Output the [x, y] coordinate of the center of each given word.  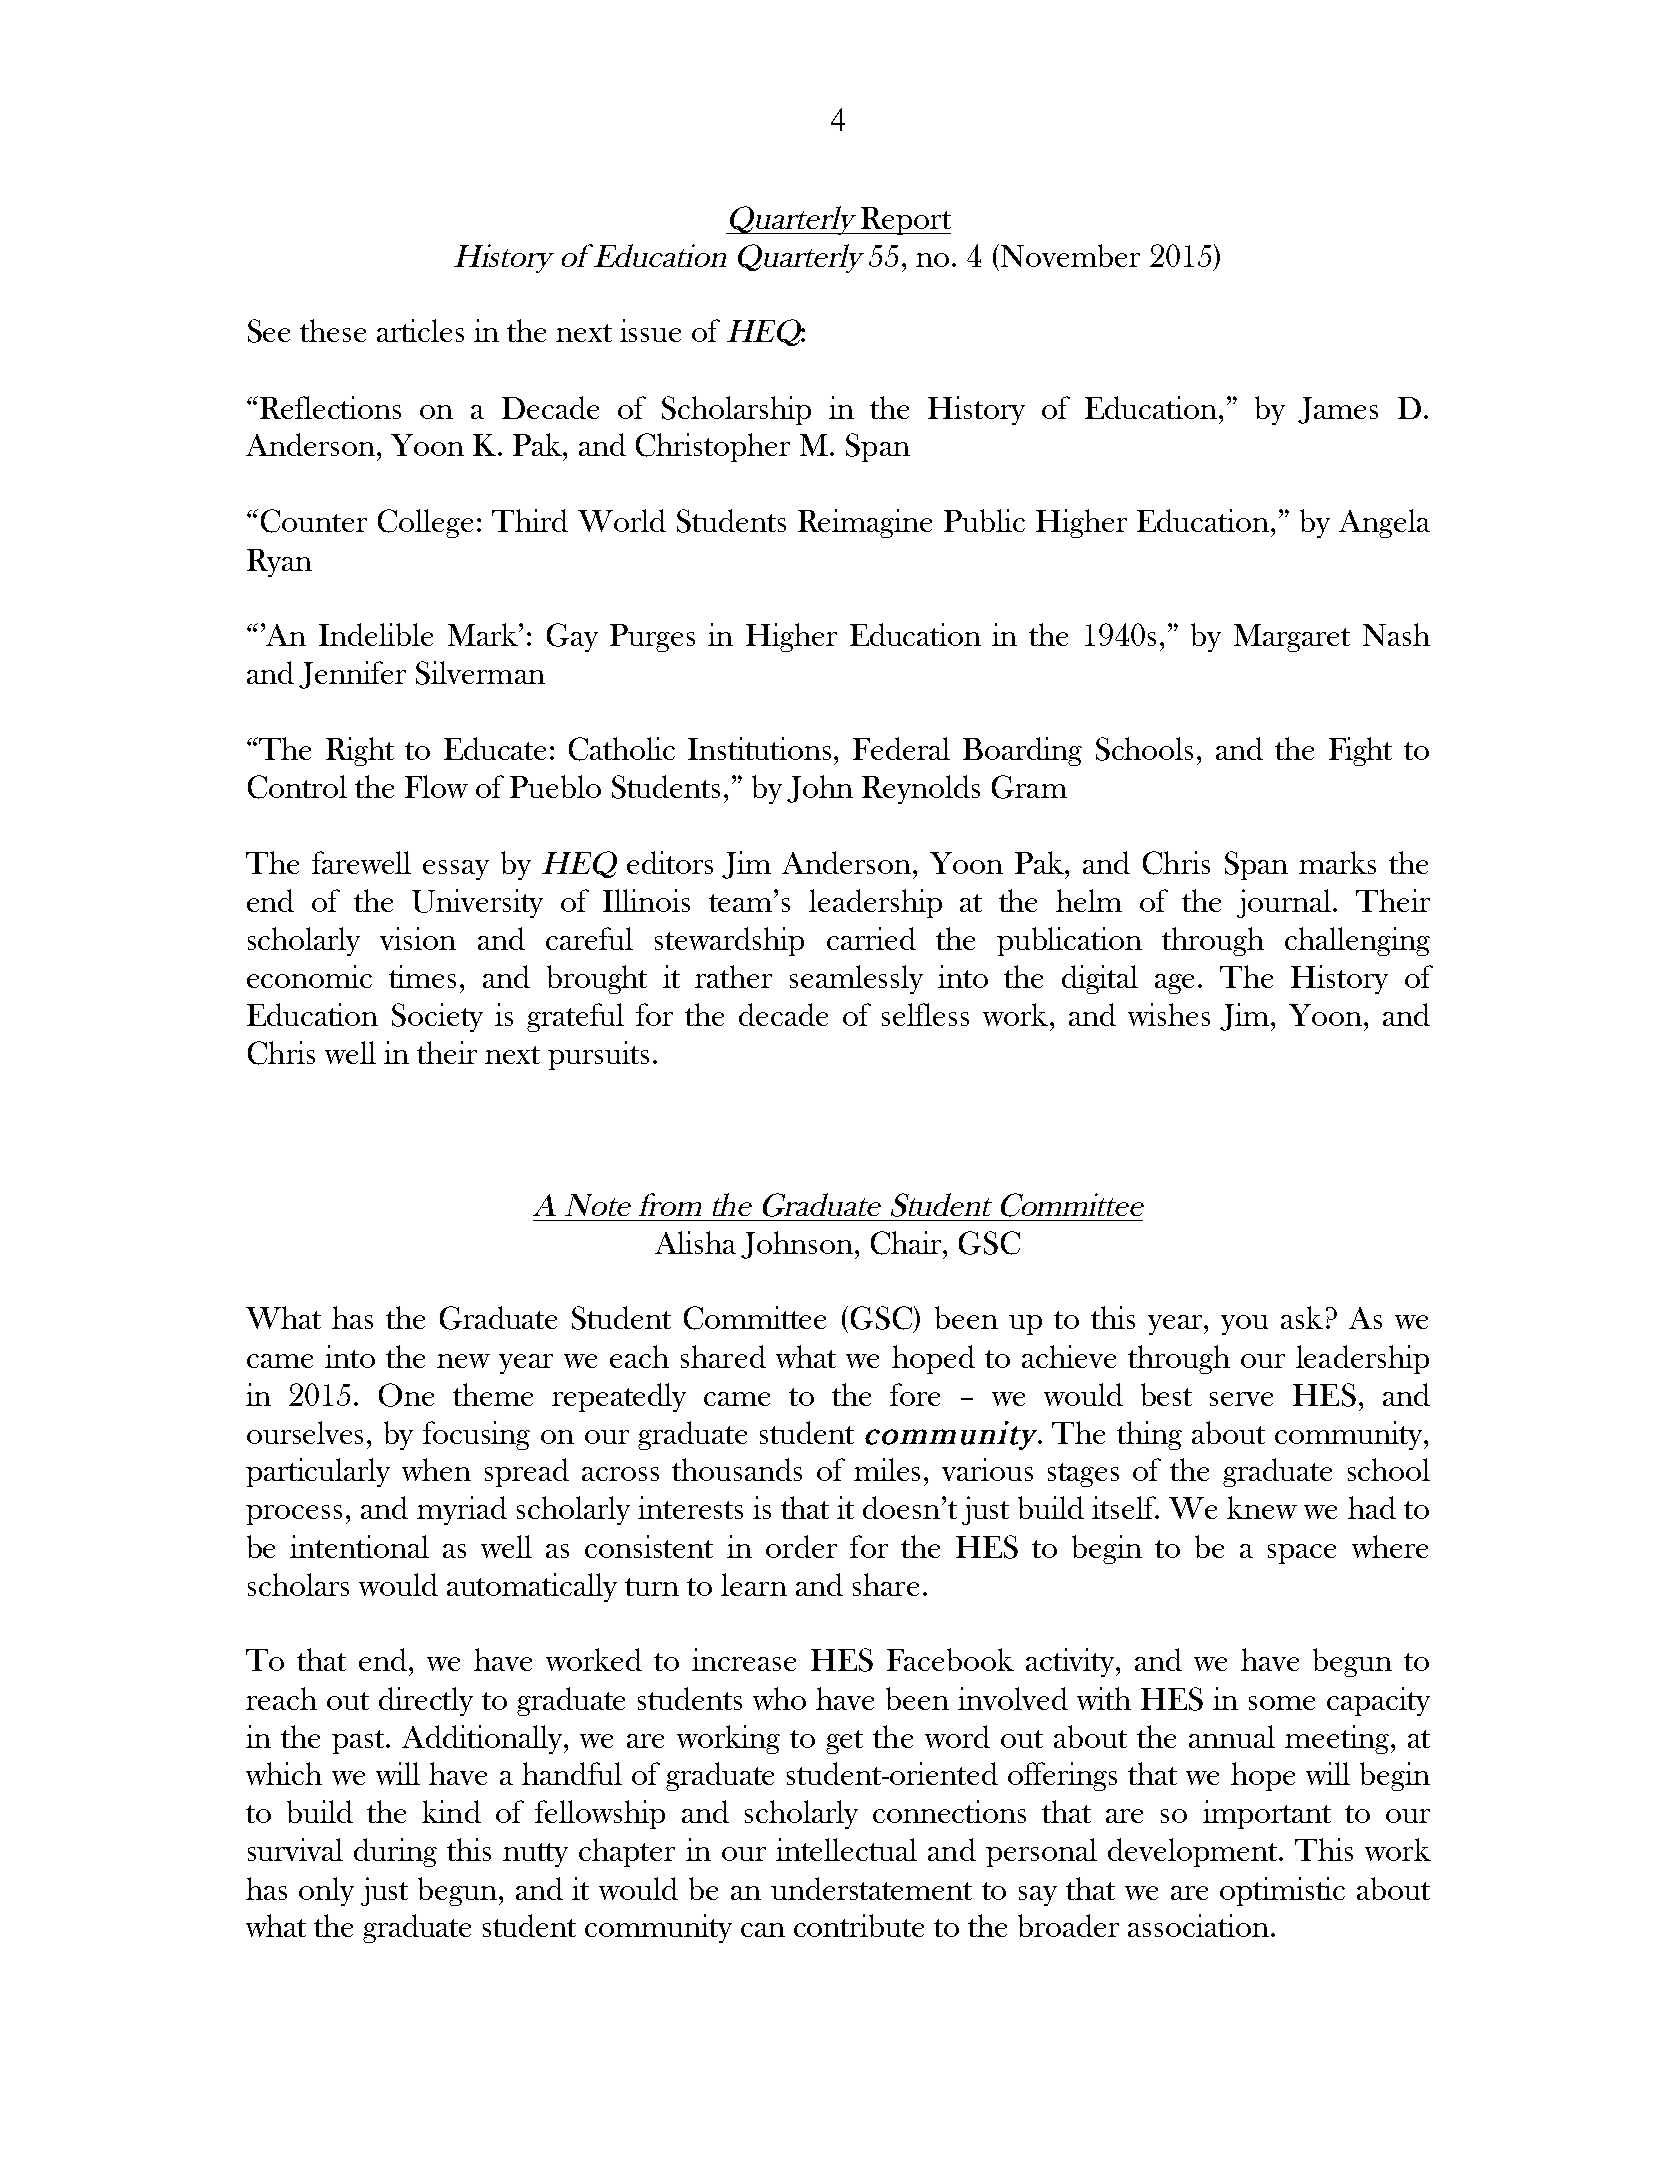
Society [437, 1017]
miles [887, 1469]
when [436, 1469]
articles [420, 330]
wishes [1169, 1014]
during [395, 1852]
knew [1262, 1507]
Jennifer [352, 675]
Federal [901, 748]
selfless [925, 1014]
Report [904, 221]
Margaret [1292, 638]
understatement [871, 1888]
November [1070, 255]
